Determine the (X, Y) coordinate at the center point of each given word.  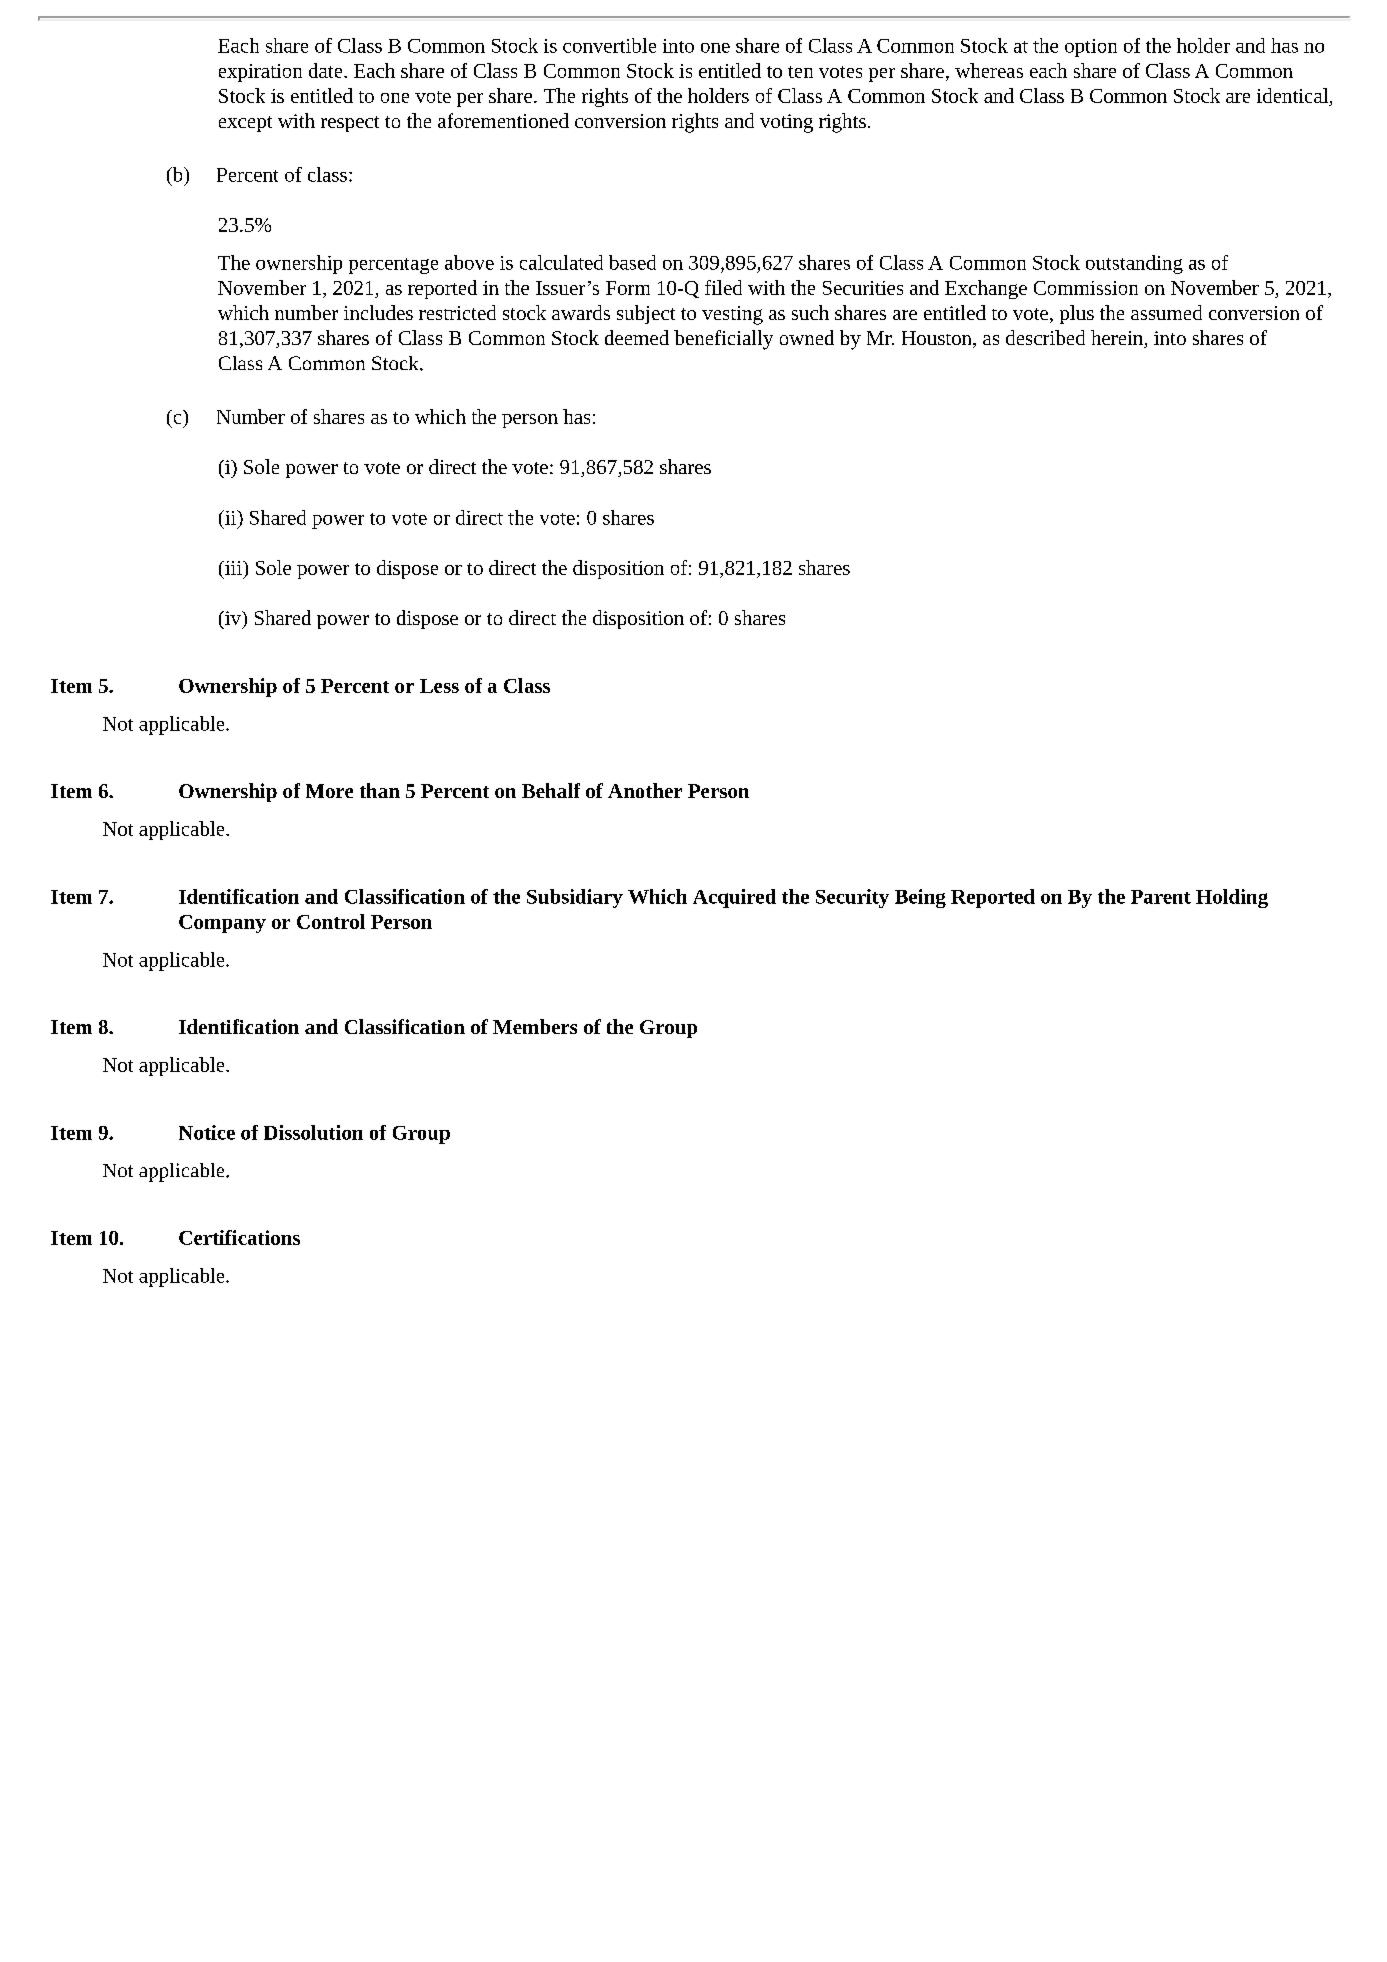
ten (800, 72)
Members (535, 1026)
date (327, 70)
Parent (1161, 897)
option (1091, 48)
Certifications (239, 1237)
